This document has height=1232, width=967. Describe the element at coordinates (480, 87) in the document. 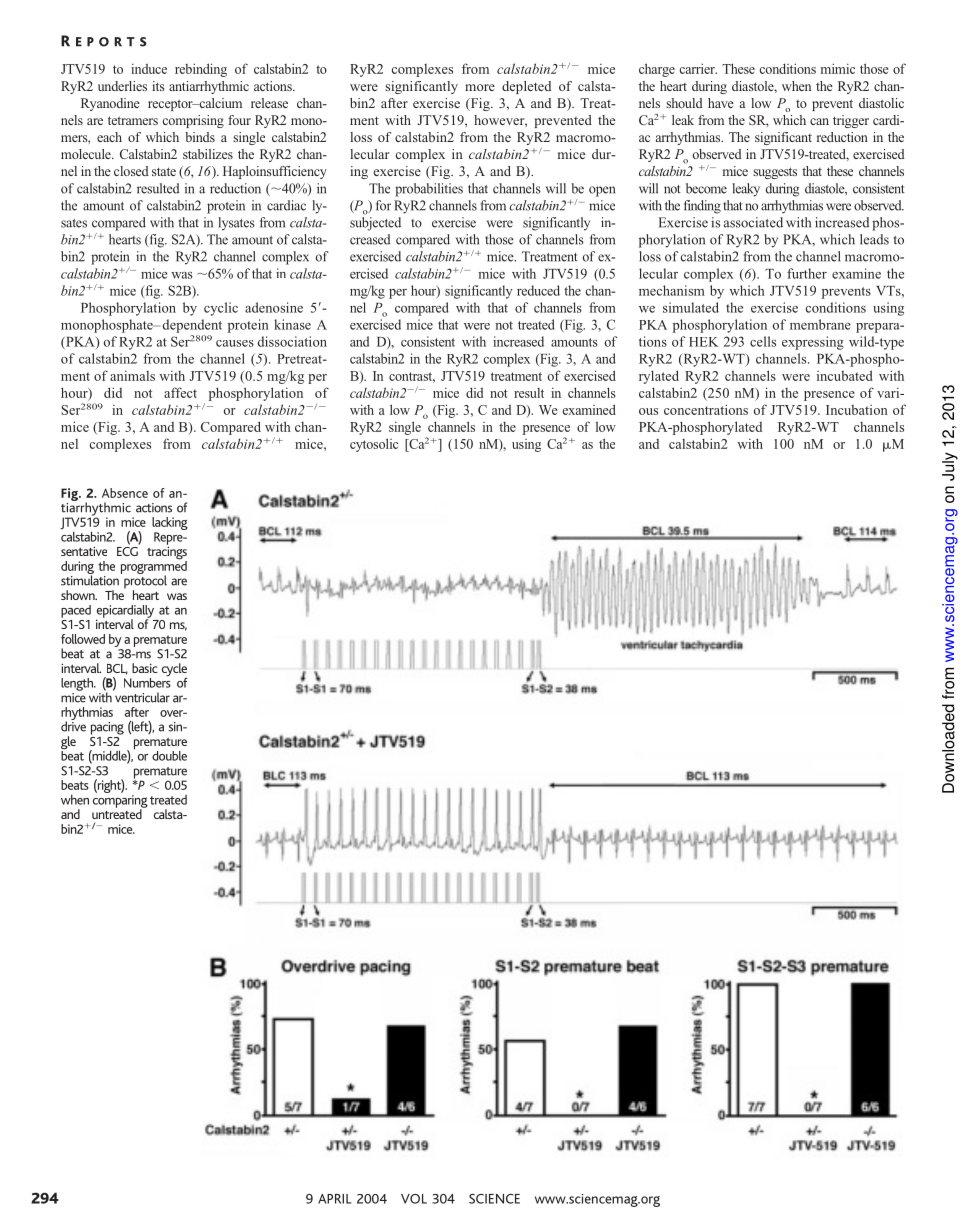

I see `more` at that location.
